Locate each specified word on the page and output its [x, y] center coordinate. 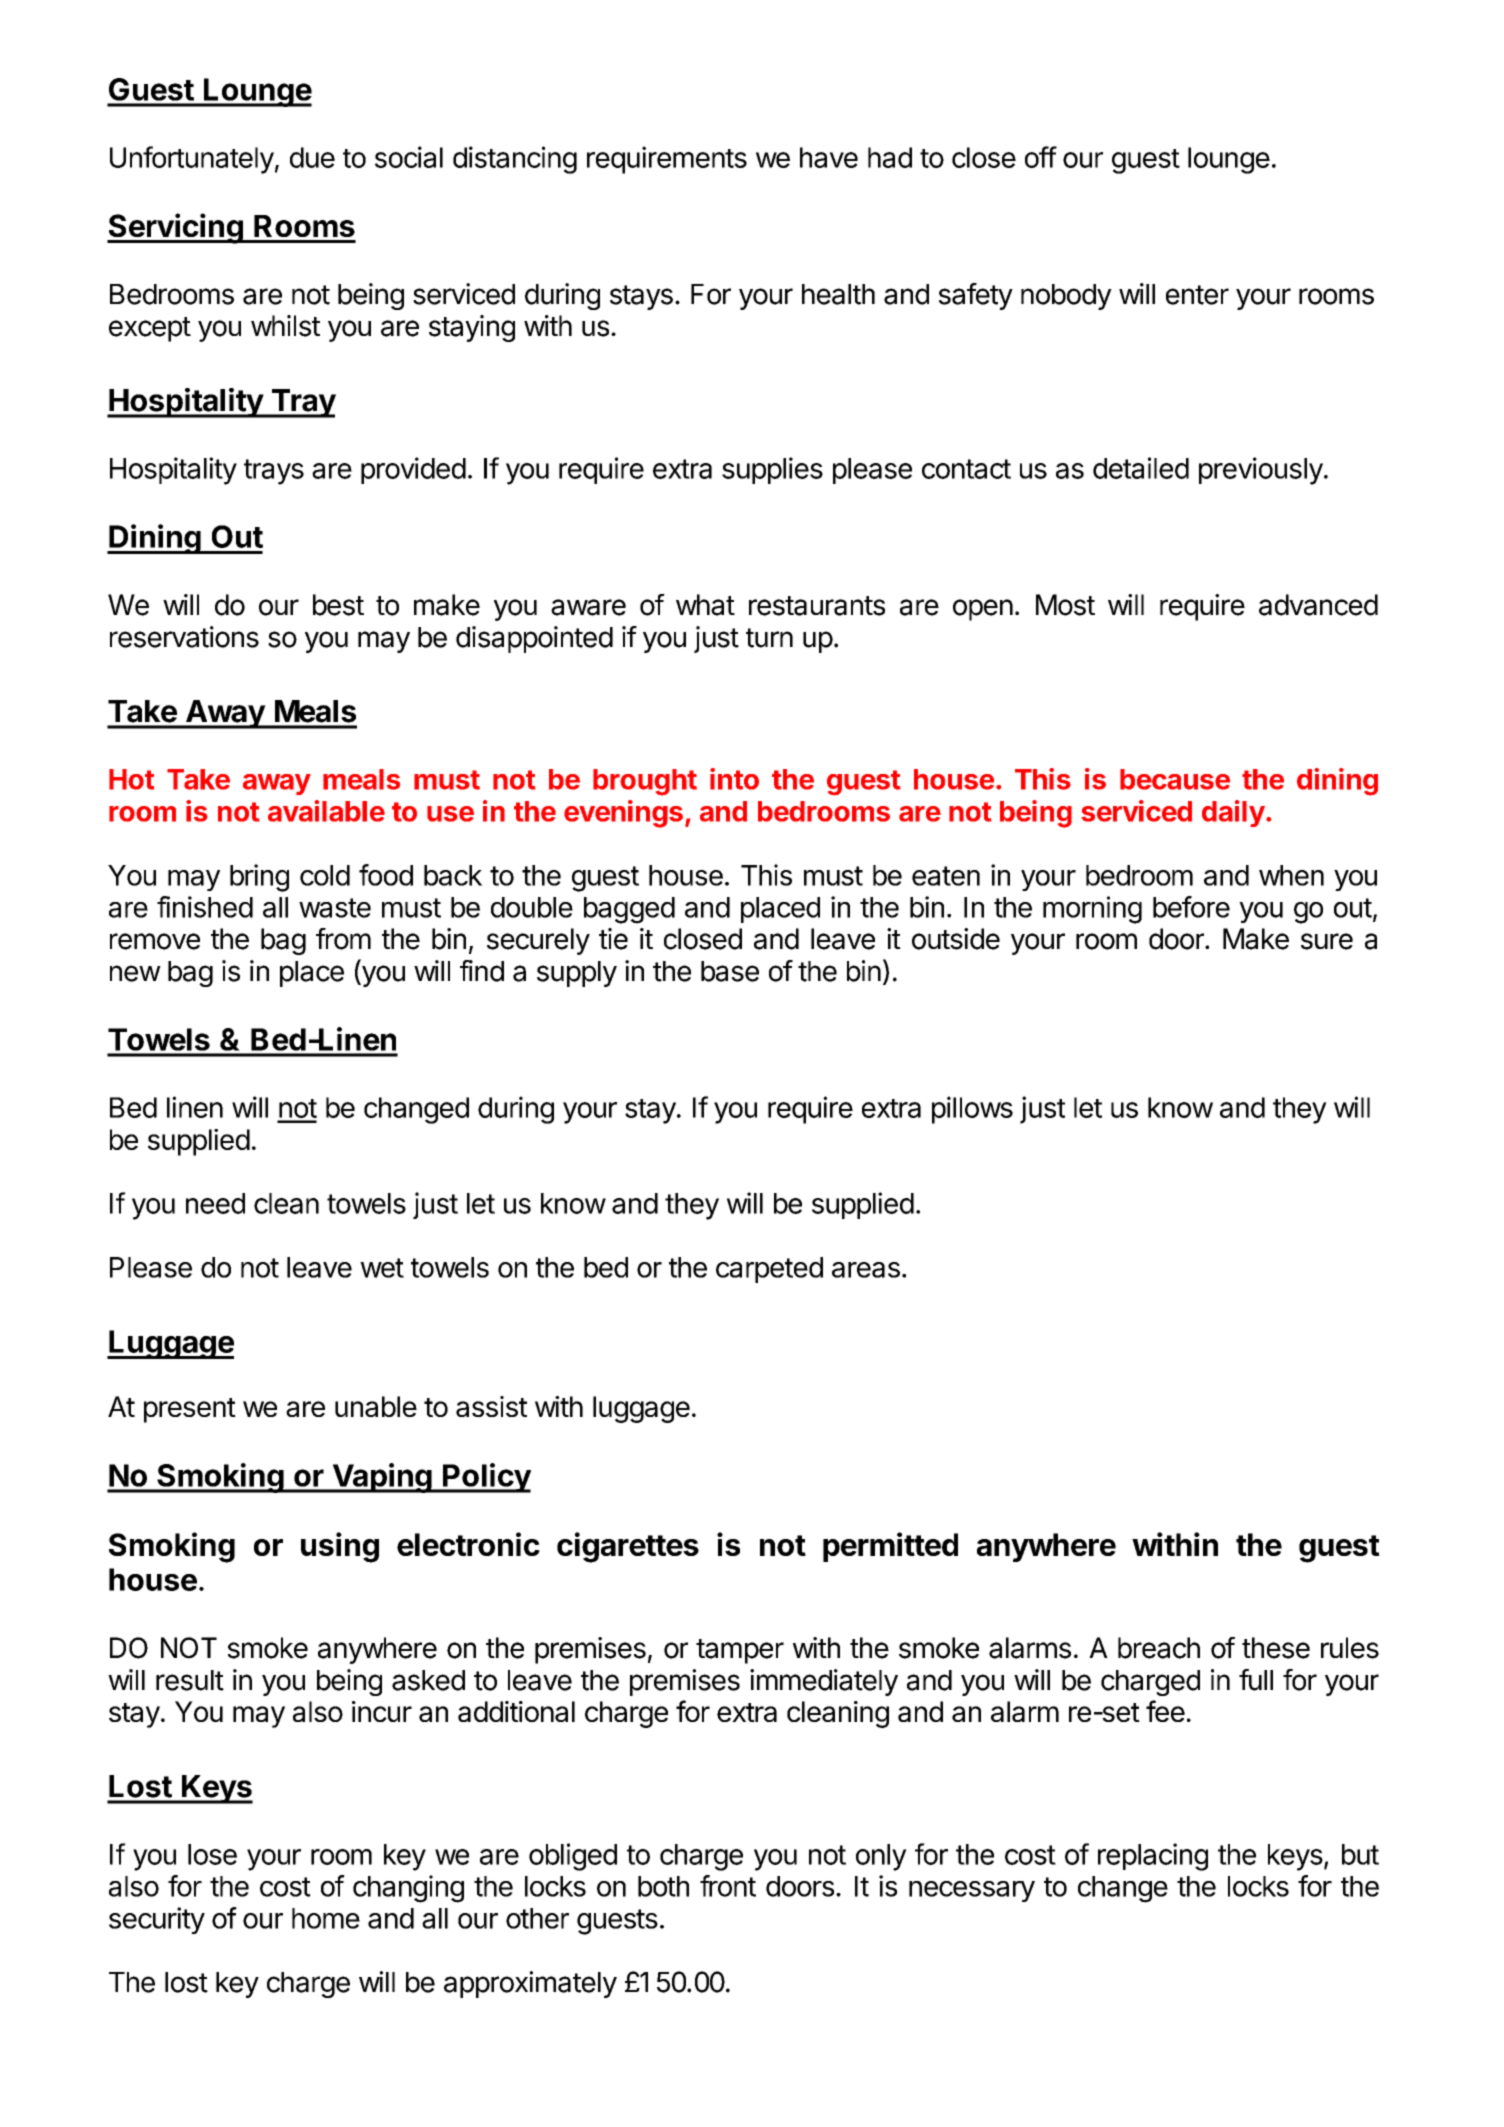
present [190, 1410]
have [829, 157]
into [734, 779]
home [326, 1918]
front [728, 1886]
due [312, 157]
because [1175, 779]
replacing [1153, 1857]
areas [866, 1270]
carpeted [769, 1270]
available [326, 811]
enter [1197, 295]
